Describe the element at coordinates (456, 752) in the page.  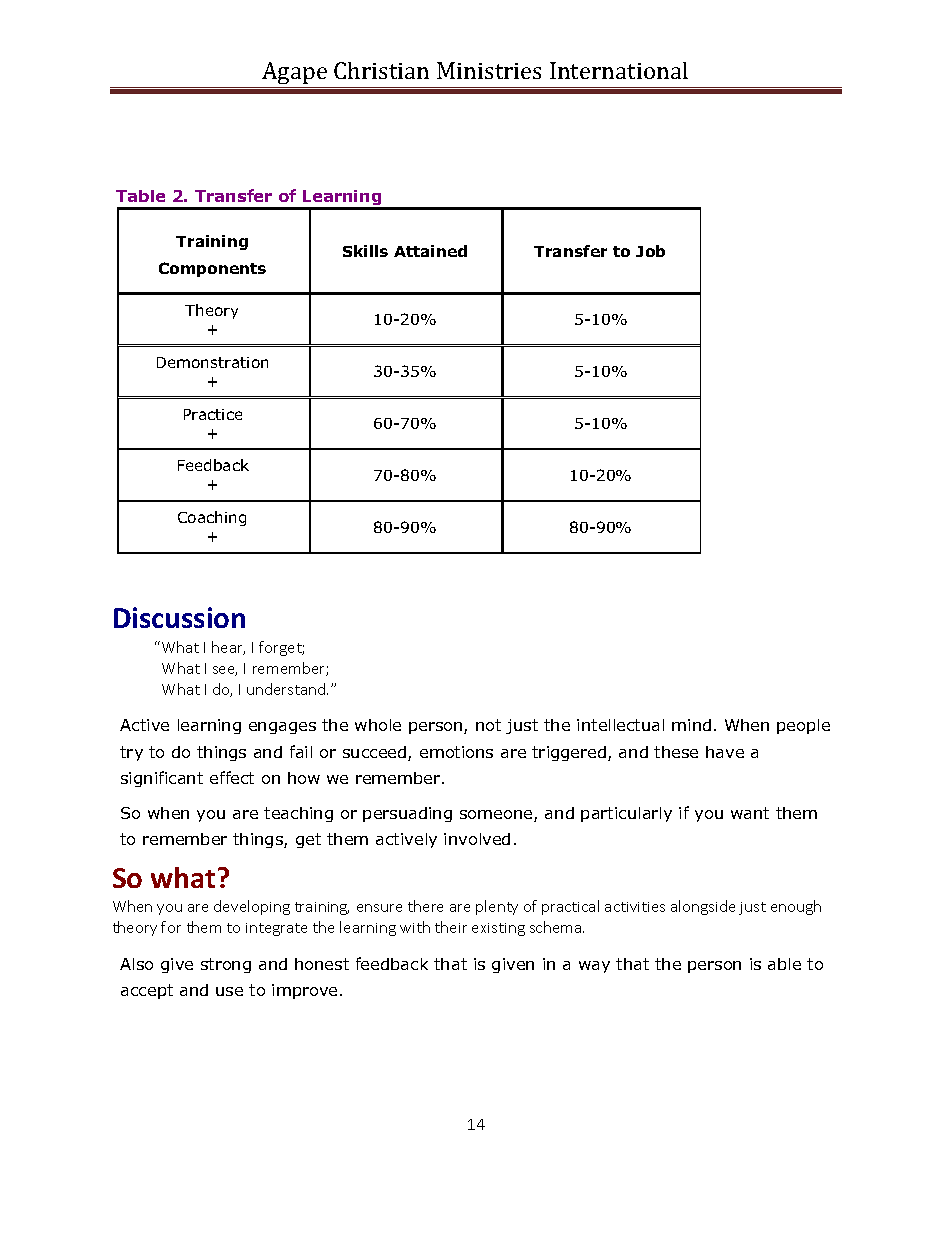
I see `emotions` at that location.
